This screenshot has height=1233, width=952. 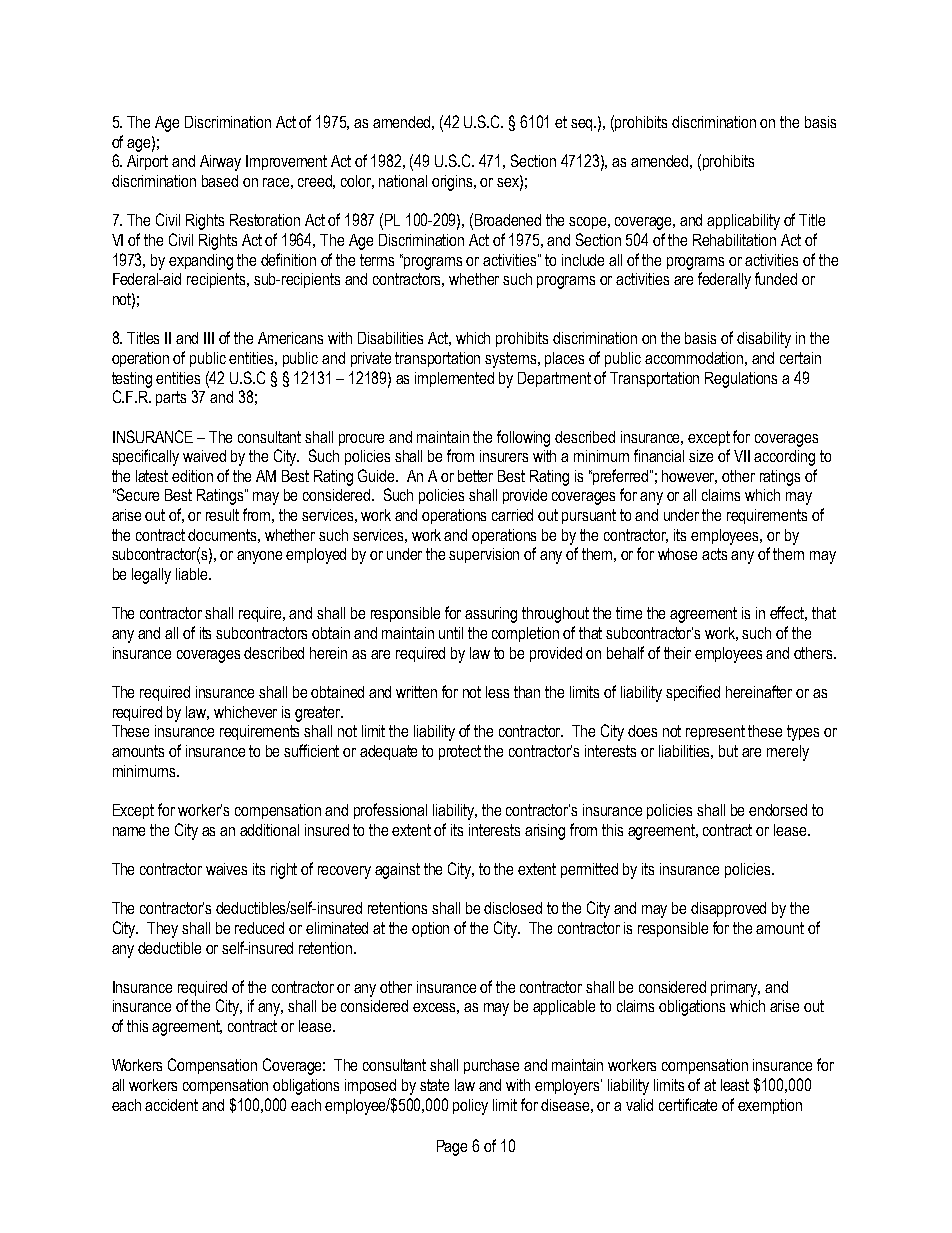 What do you see at coordinates (454, 183) in the screenshot?
I see `origins` at bounding box center [454, 183].
